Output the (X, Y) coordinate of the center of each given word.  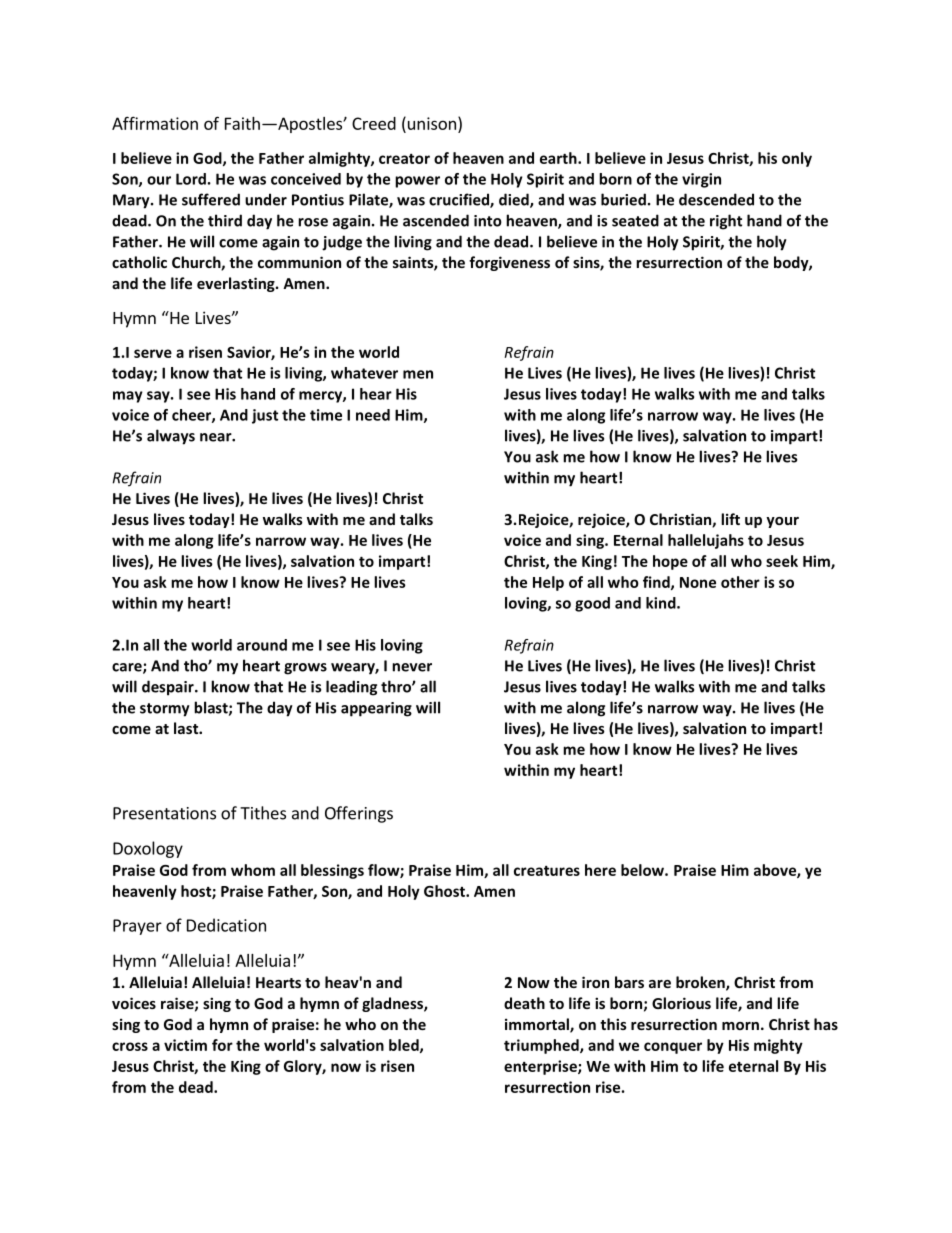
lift (730, 519)
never (412, 667)
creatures (547, 871)
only (797, 159)
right (726, 222)
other (740, 582)
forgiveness (509, 263)
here (600, 870)
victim (185, 1045)
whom (253, 870)
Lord (191, 179)
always (171, 437)
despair (169, 688)
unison (430, 123)
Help (548, 583)
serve (153, 353)
